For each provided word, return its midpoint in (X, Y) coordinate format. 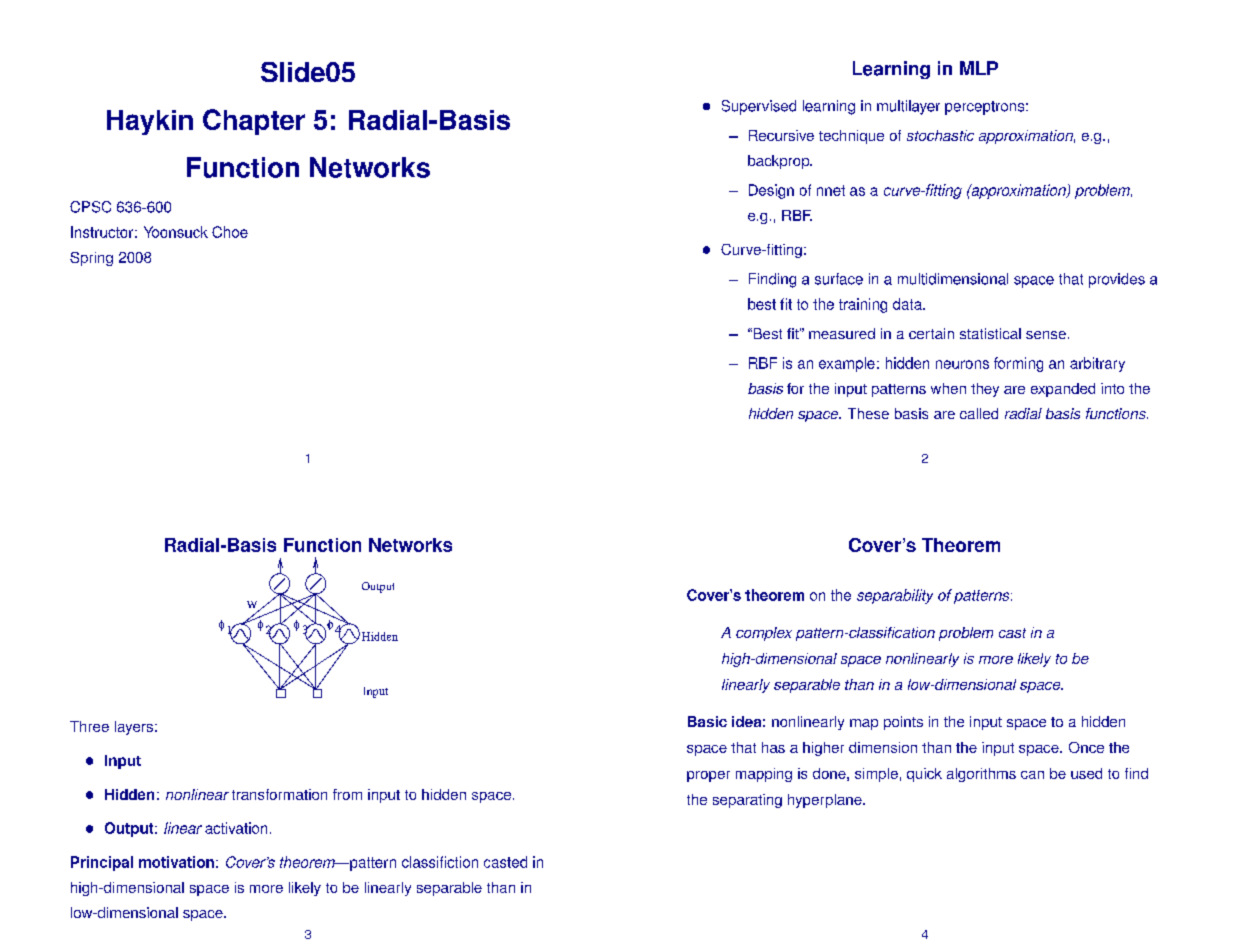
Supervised (759, 107)
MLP (979, 68)
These (868, 413)
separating (747, 801)
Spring (91, 259)
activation (236, 828)
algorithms (981, 775)
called (979, 413)
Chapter (254, 122)
